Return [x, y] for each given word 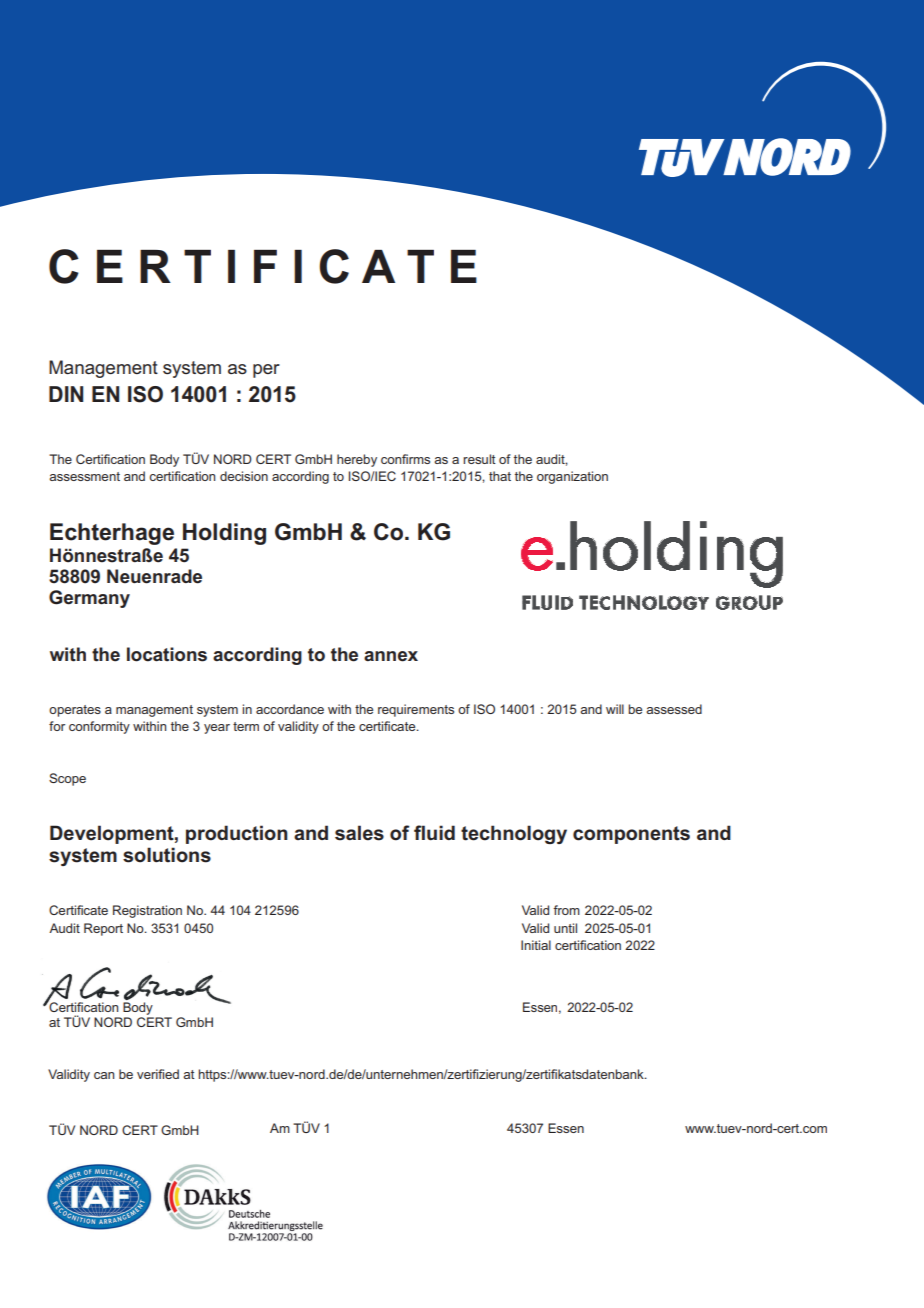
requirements [416, 710]
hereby [357, 460]
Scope [67, 779]
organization [572, 477]
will [615, 709]
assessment [84, 476]
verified [158, 1074]
